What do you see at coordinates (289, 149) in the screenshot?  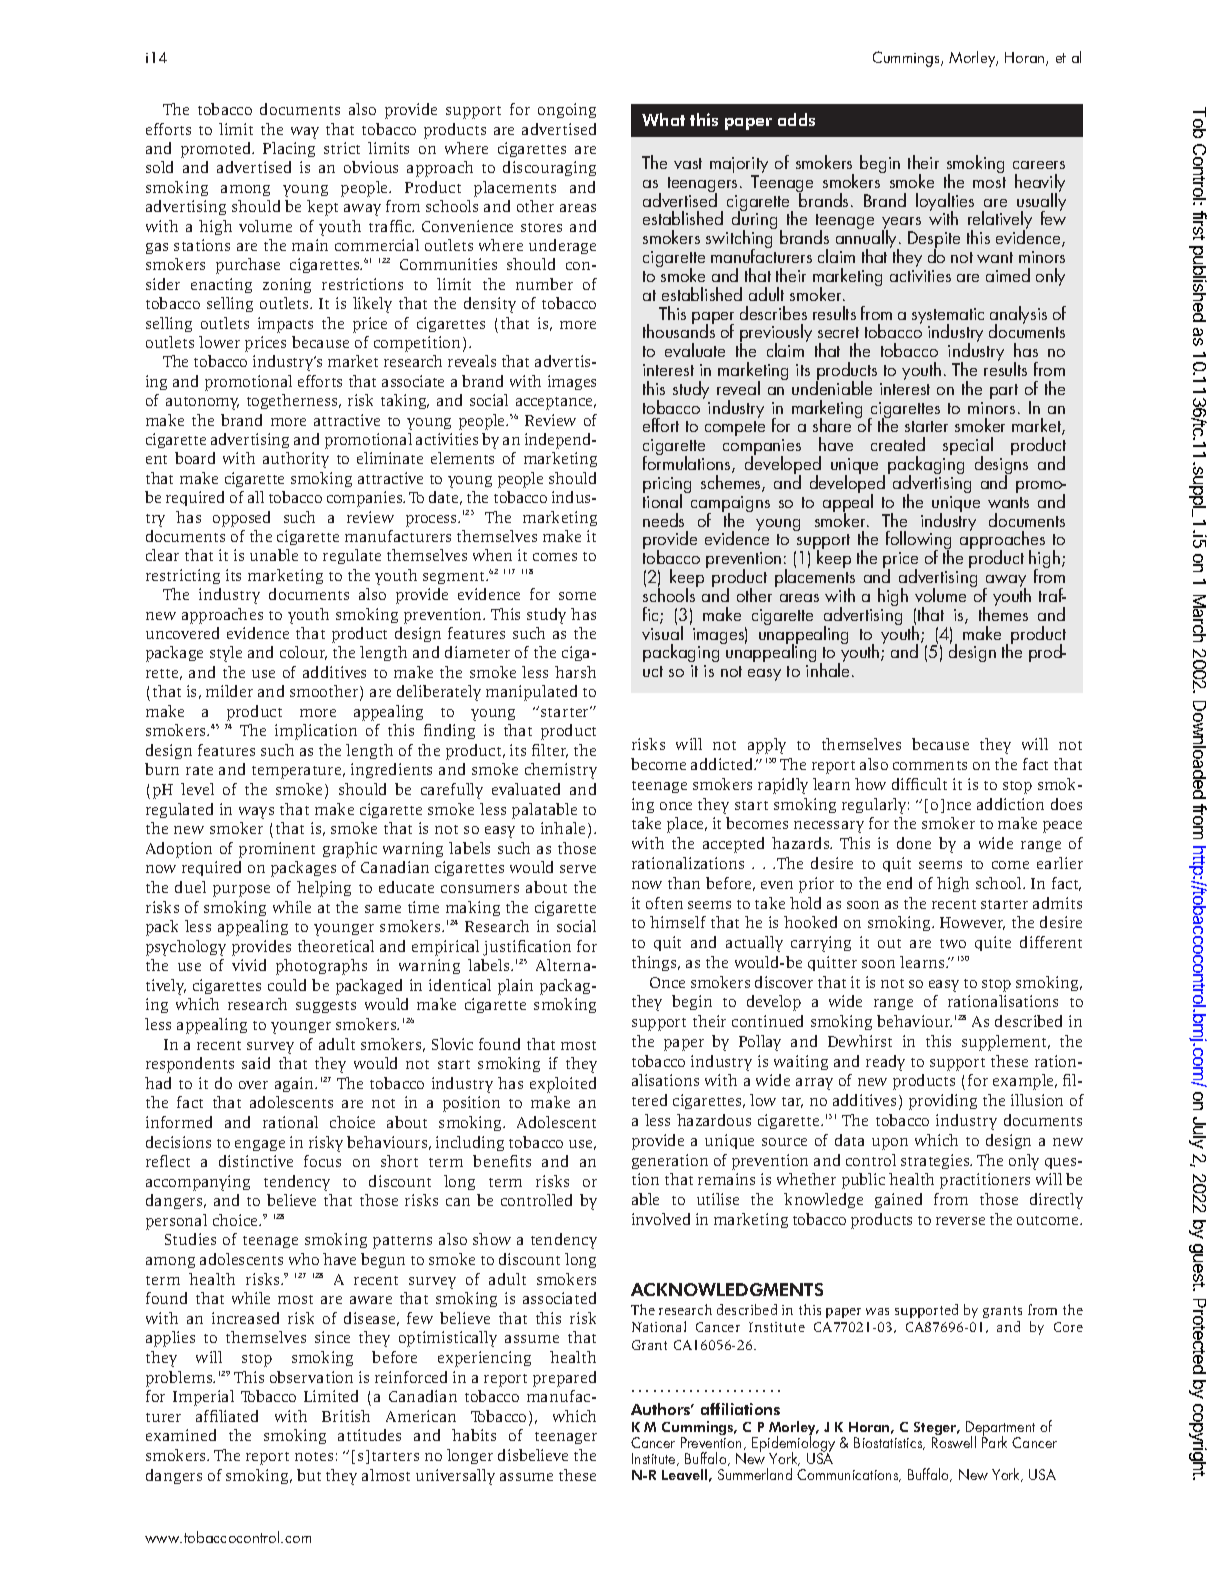 I see `Placing` at bounding box center [289, 149].
